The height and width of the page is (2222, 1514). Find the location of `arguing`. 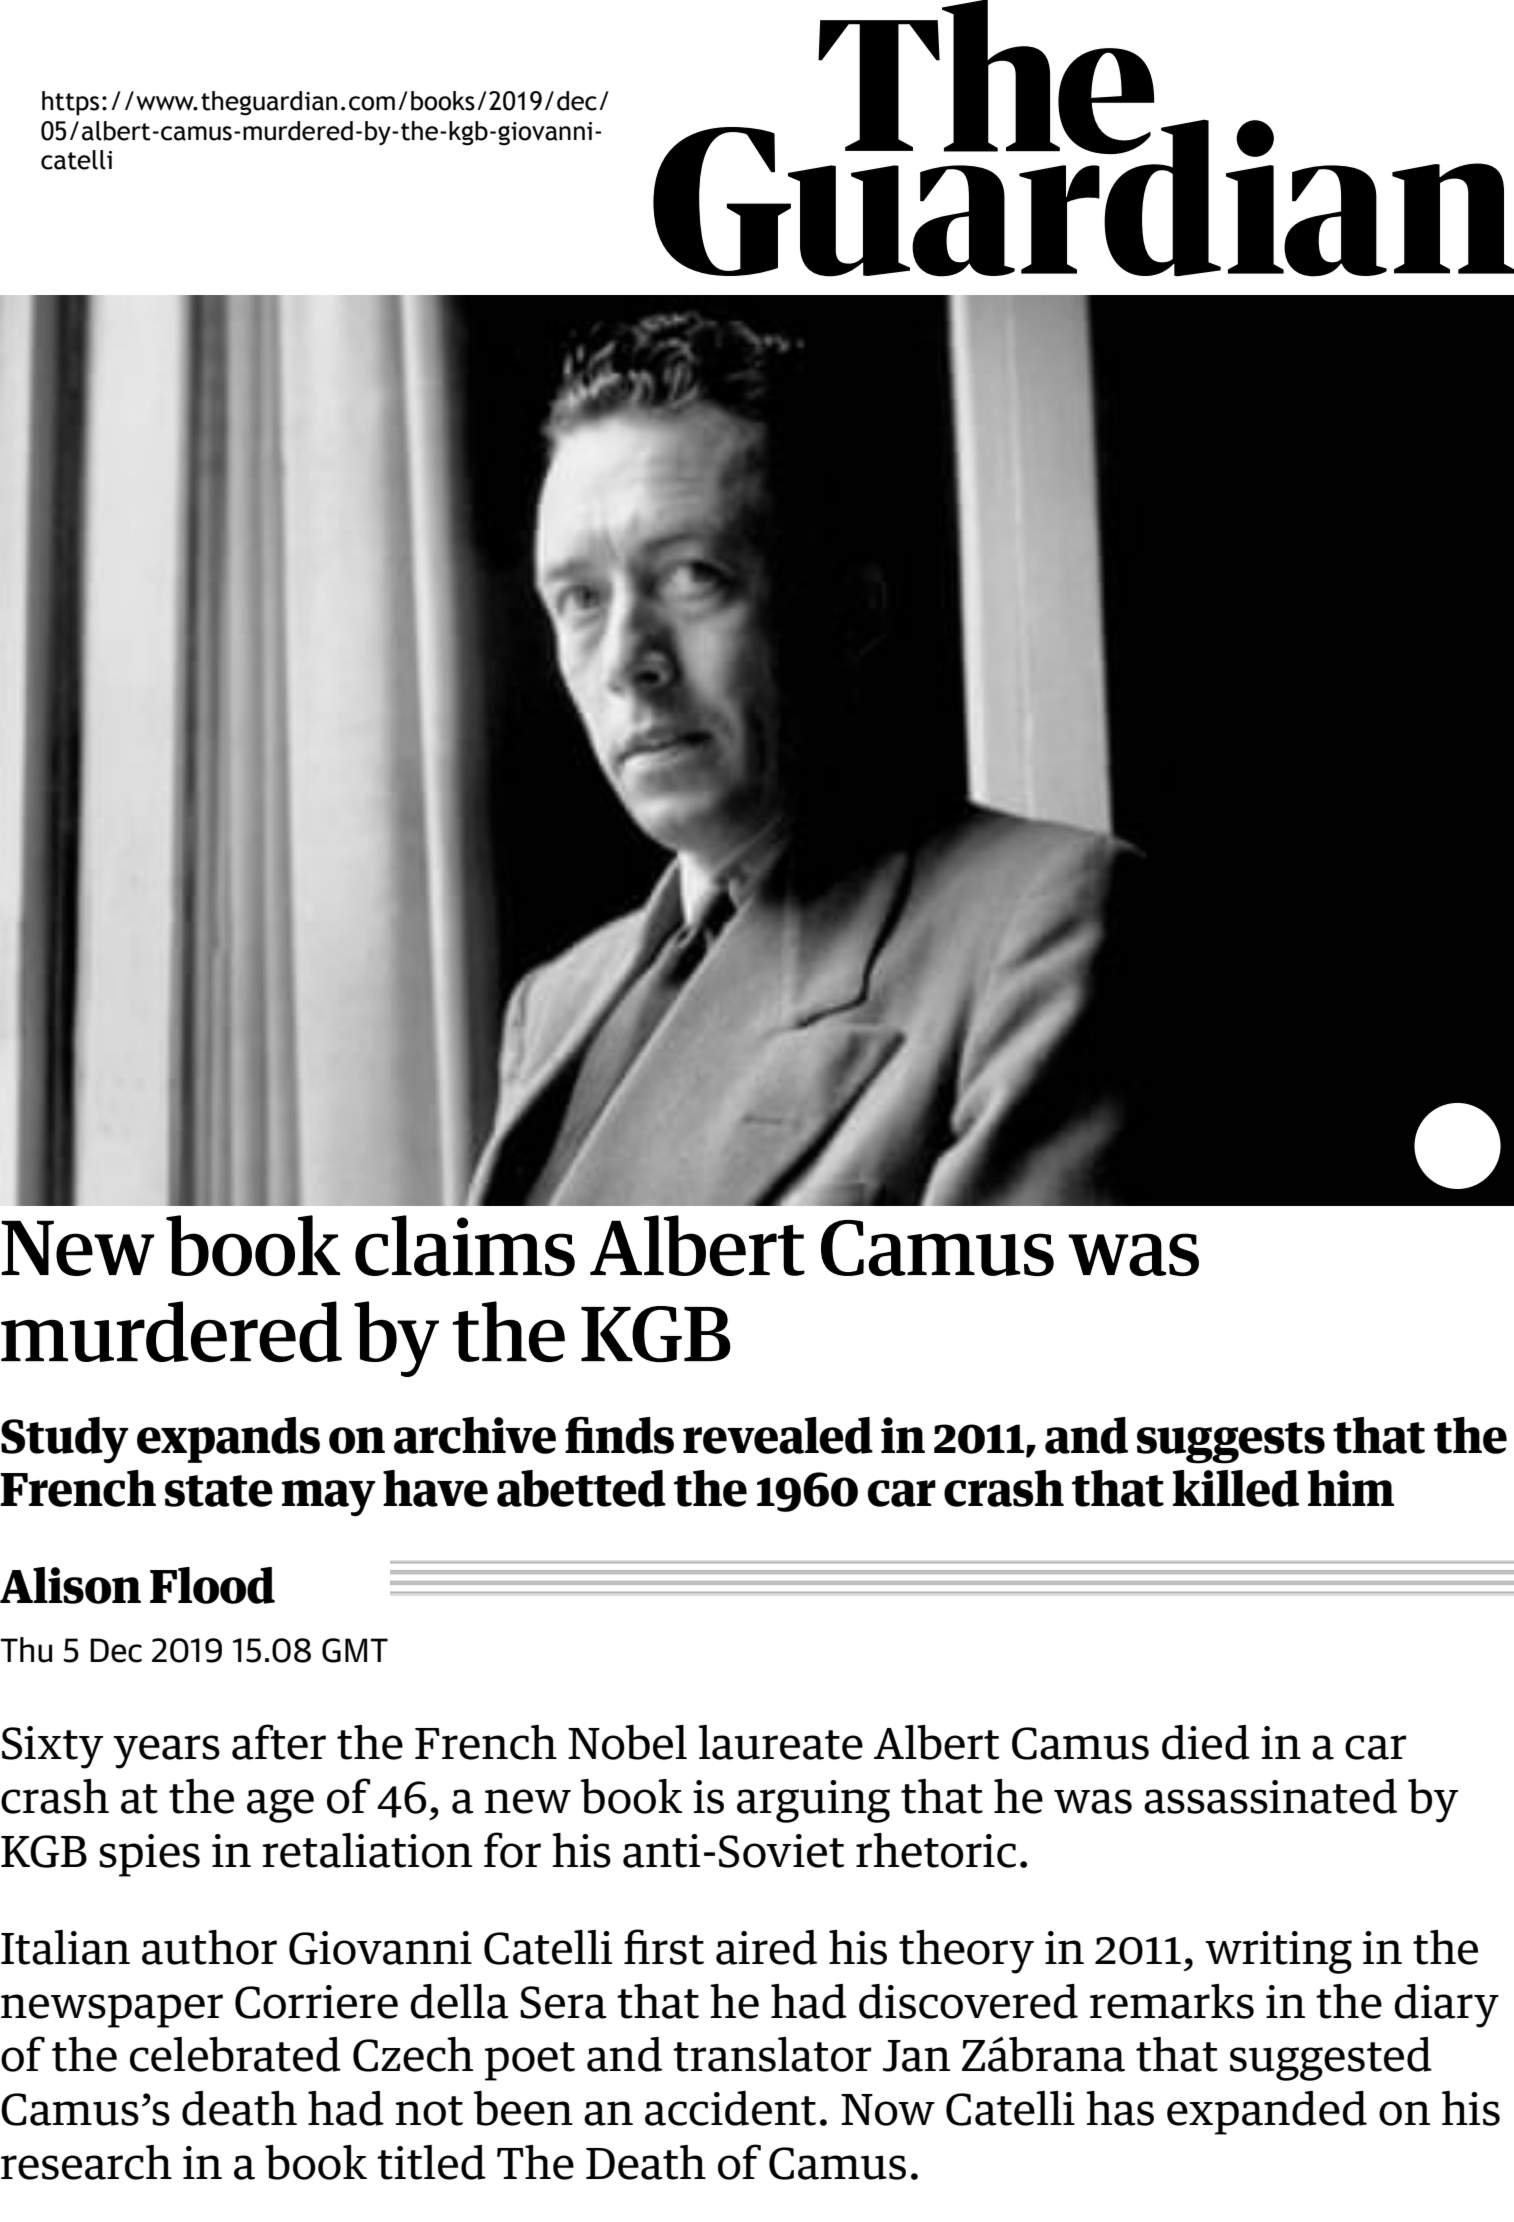

arguing is located at coordinates (813, 1801).
